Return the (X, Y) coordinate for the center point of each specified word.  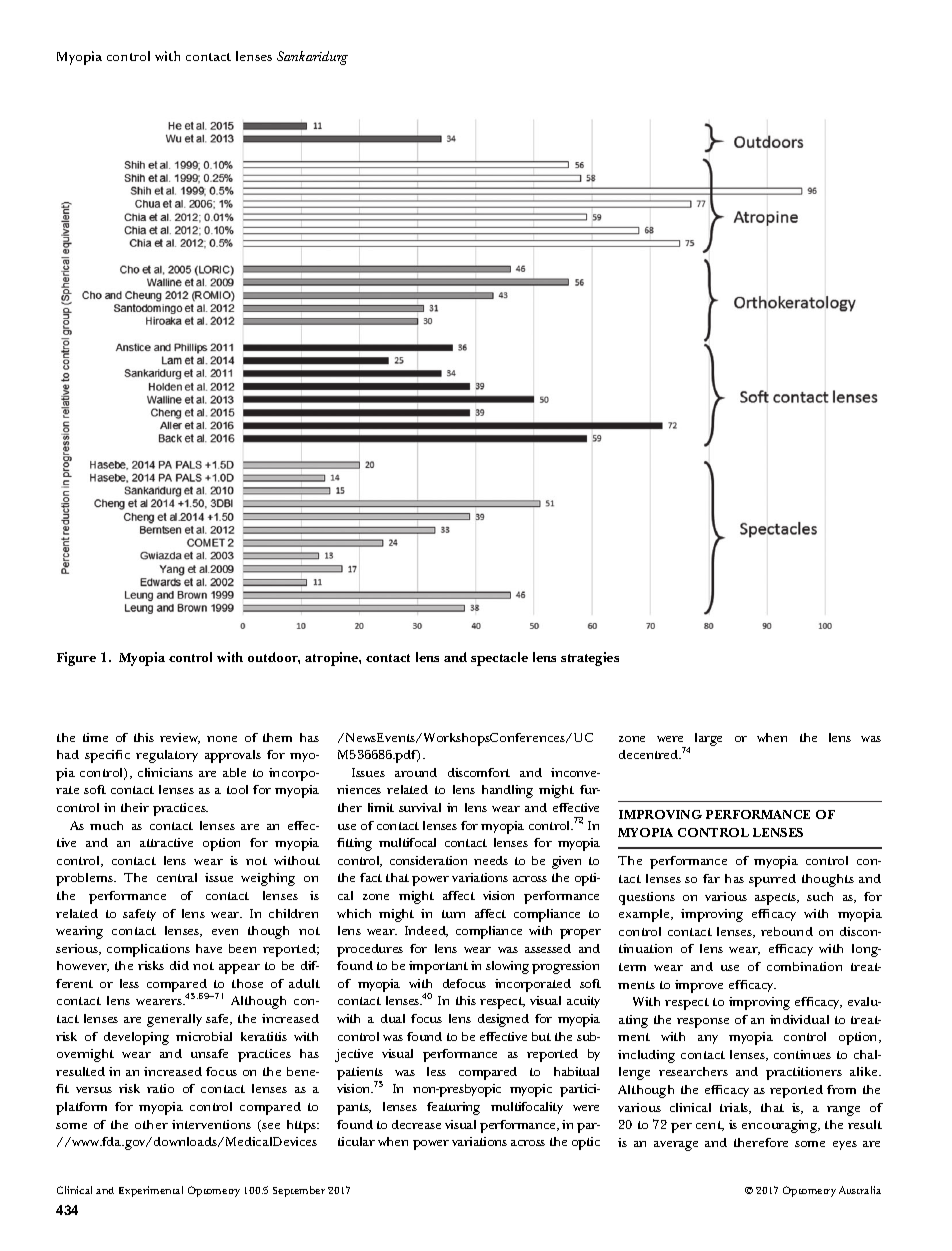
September (299, 1191)
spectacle (499, 659)
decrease (416, 1124)
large (708, 739)
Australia (860, 1190)
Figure (76, 659)
